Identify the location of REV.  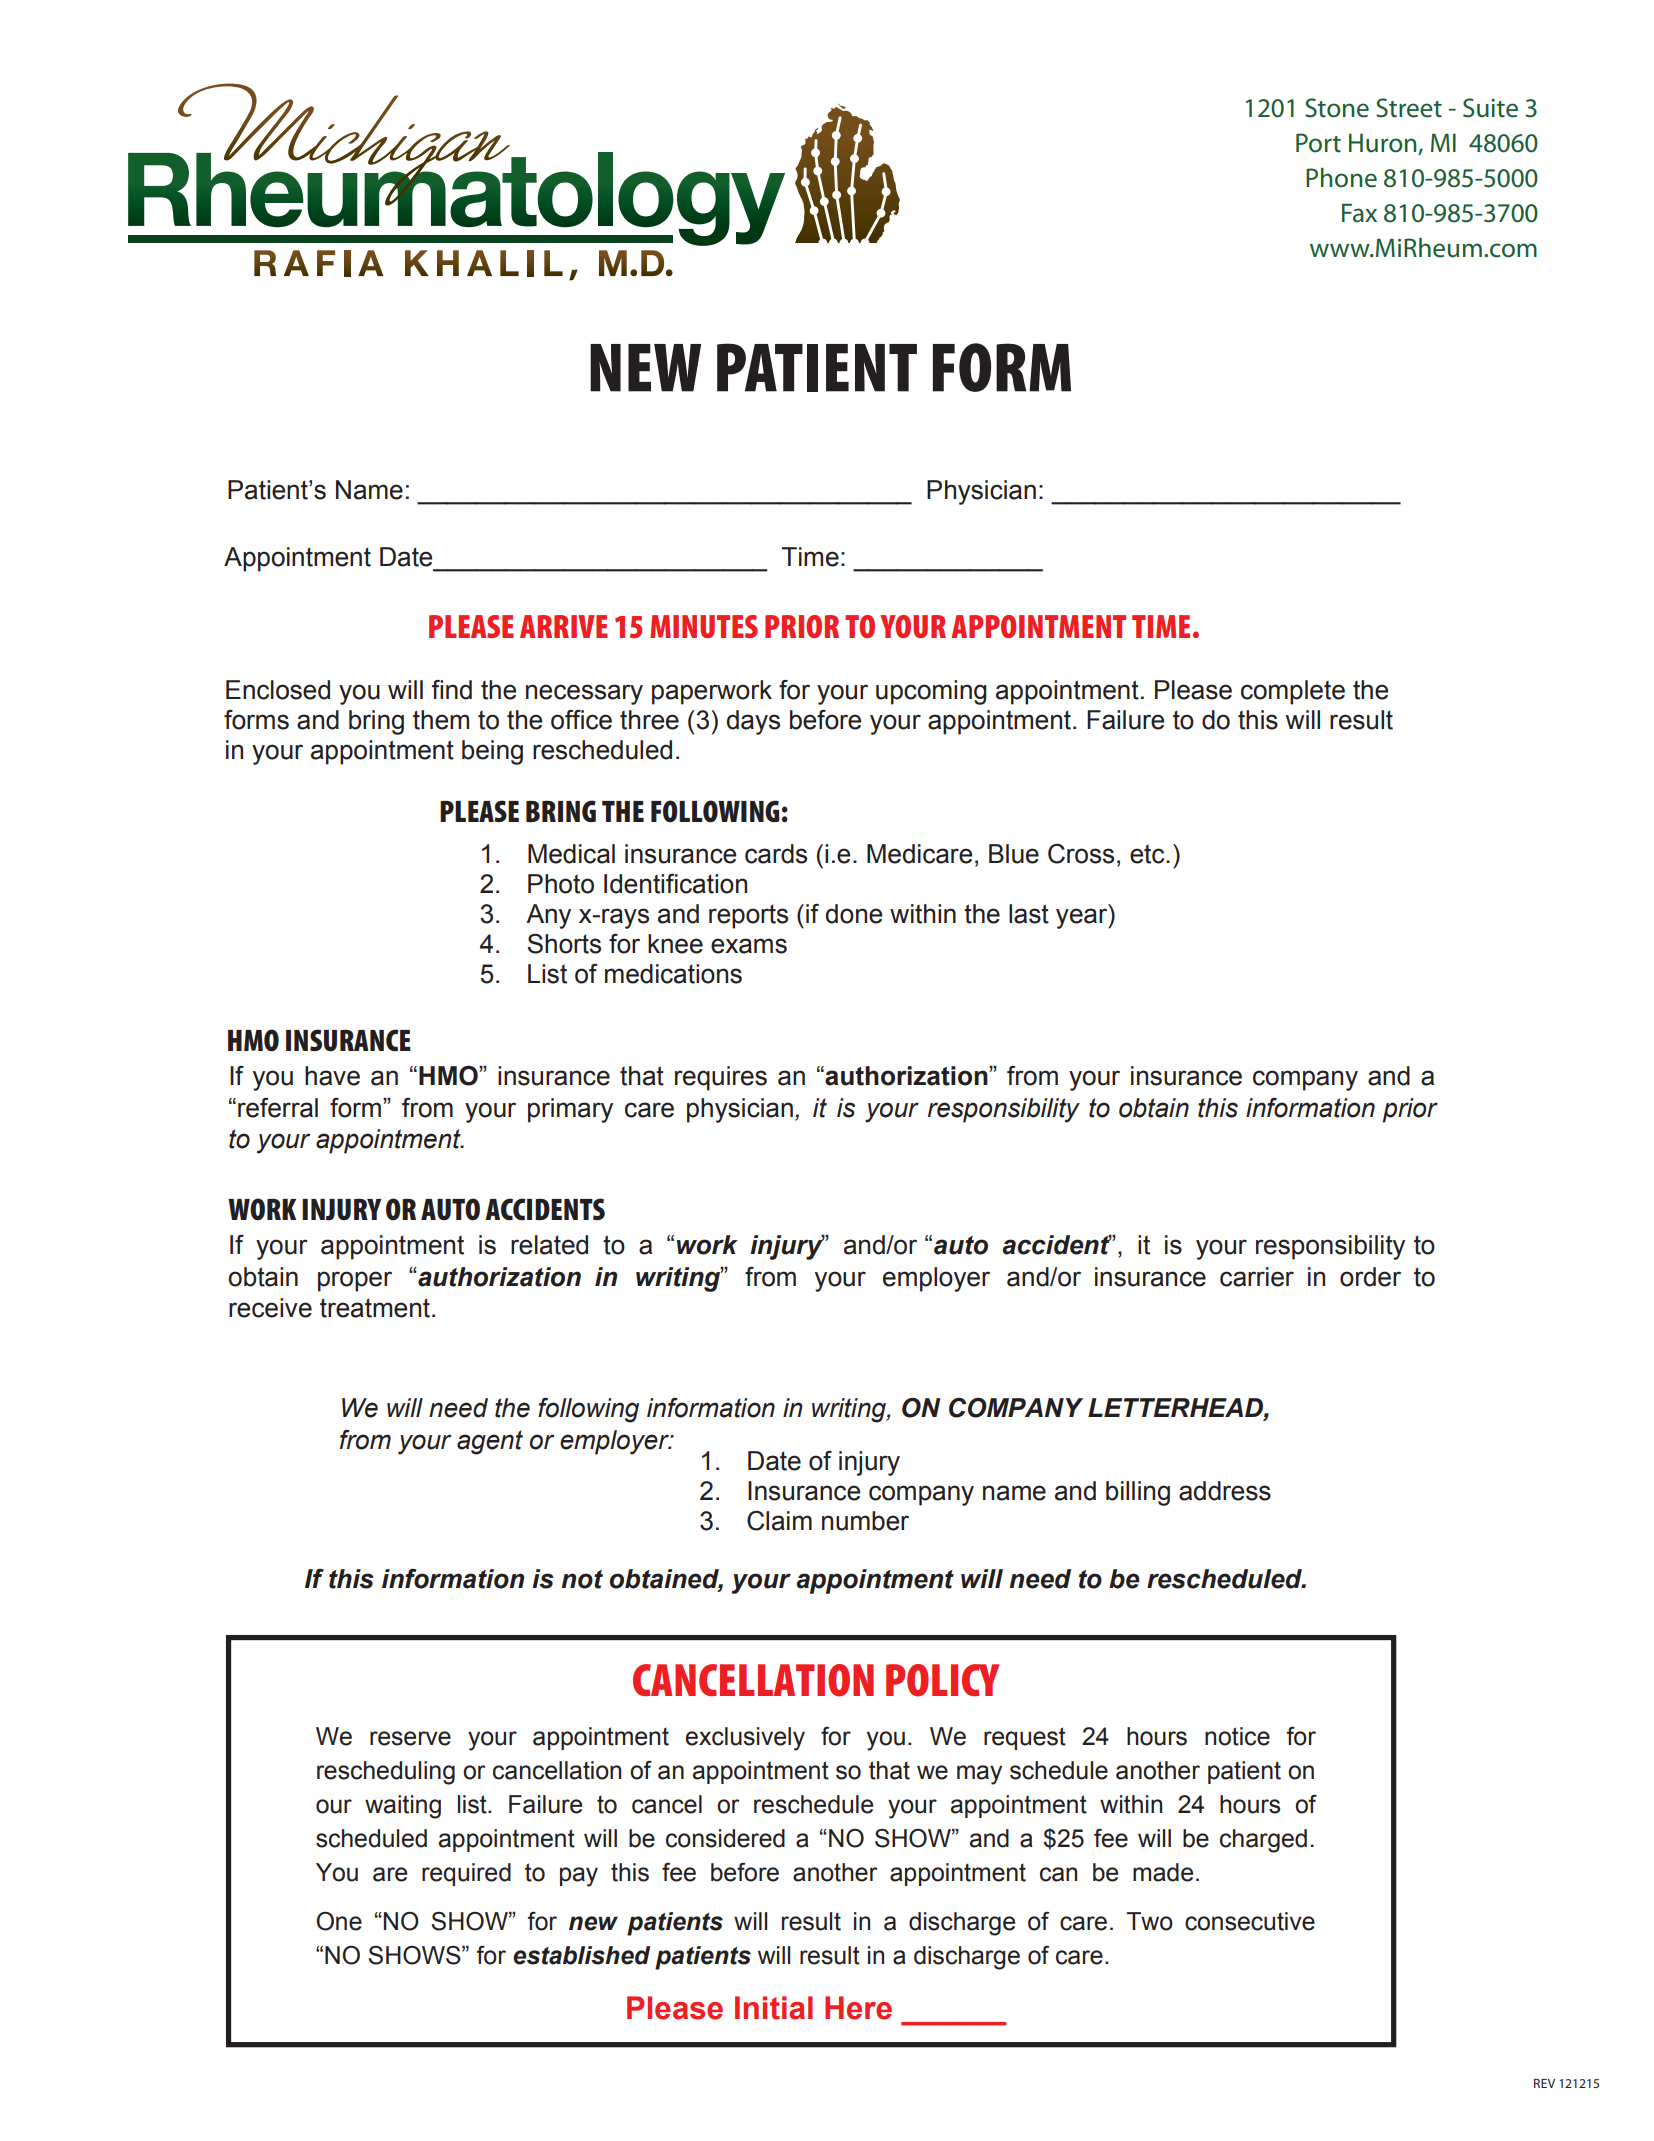
(1544, 2083).
